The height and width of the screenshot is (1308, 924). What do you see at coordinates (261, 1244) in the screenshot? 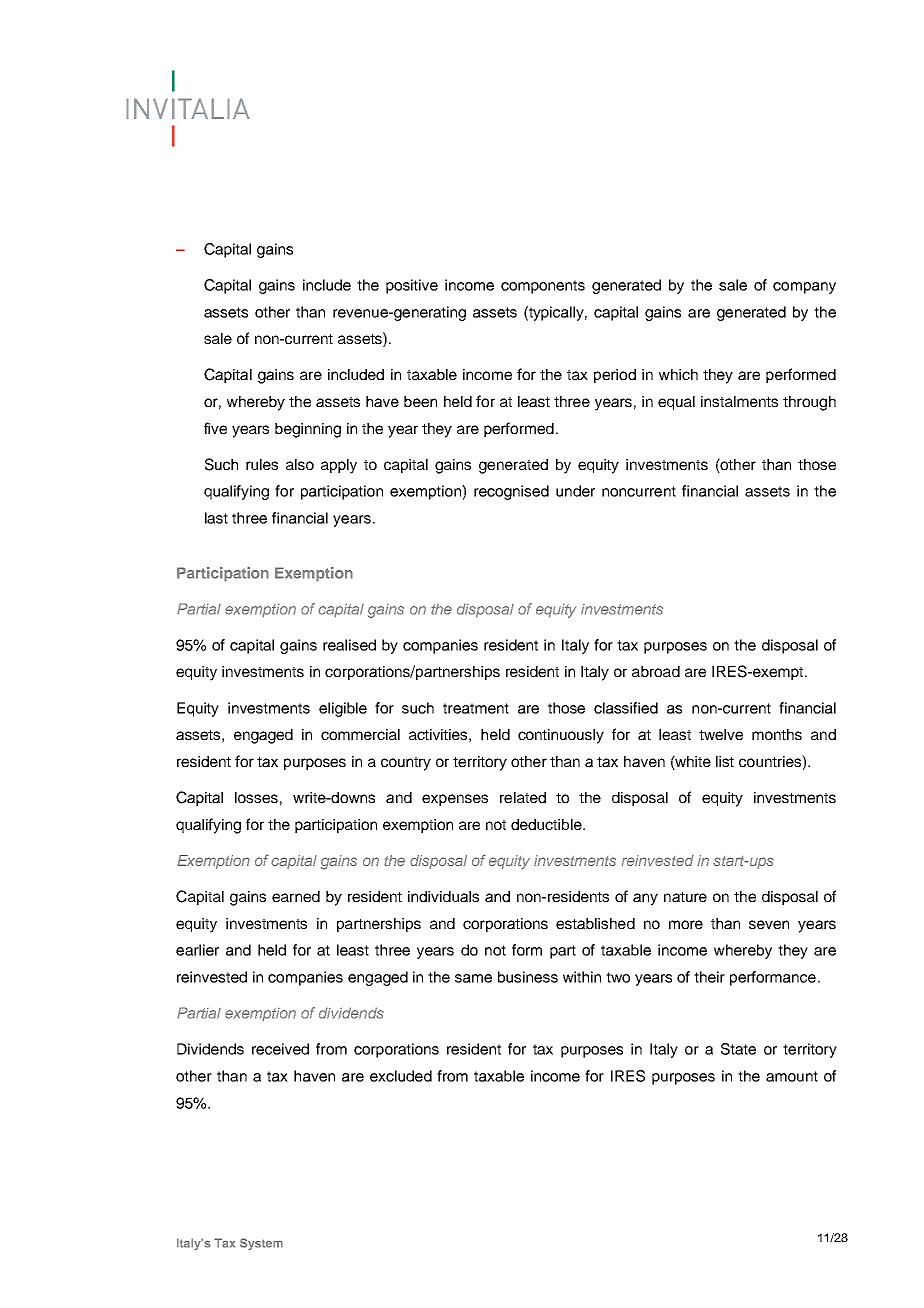
I see `System` at bounding box center [261, 1244].
